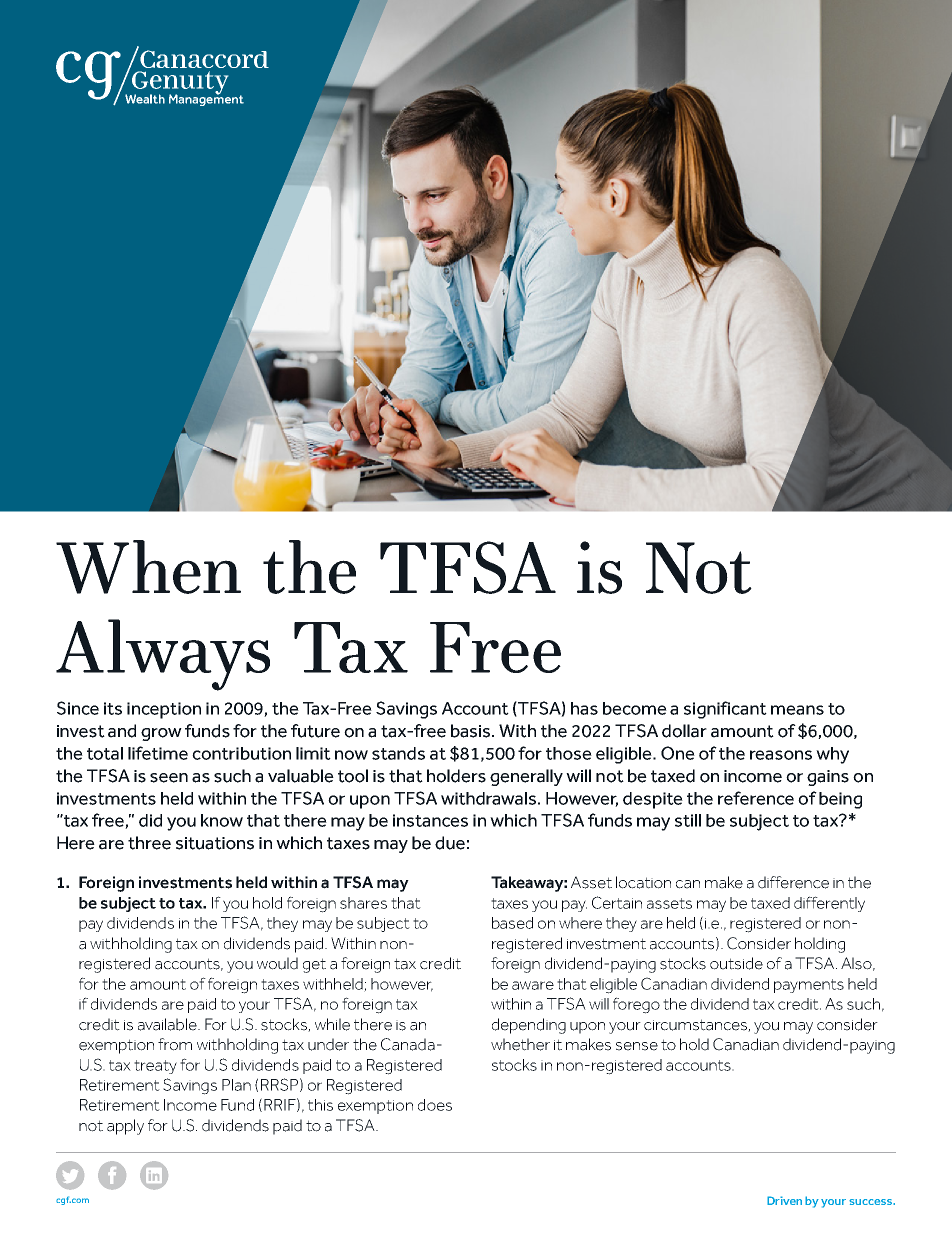  I want to click on When, so click(148, 567).
